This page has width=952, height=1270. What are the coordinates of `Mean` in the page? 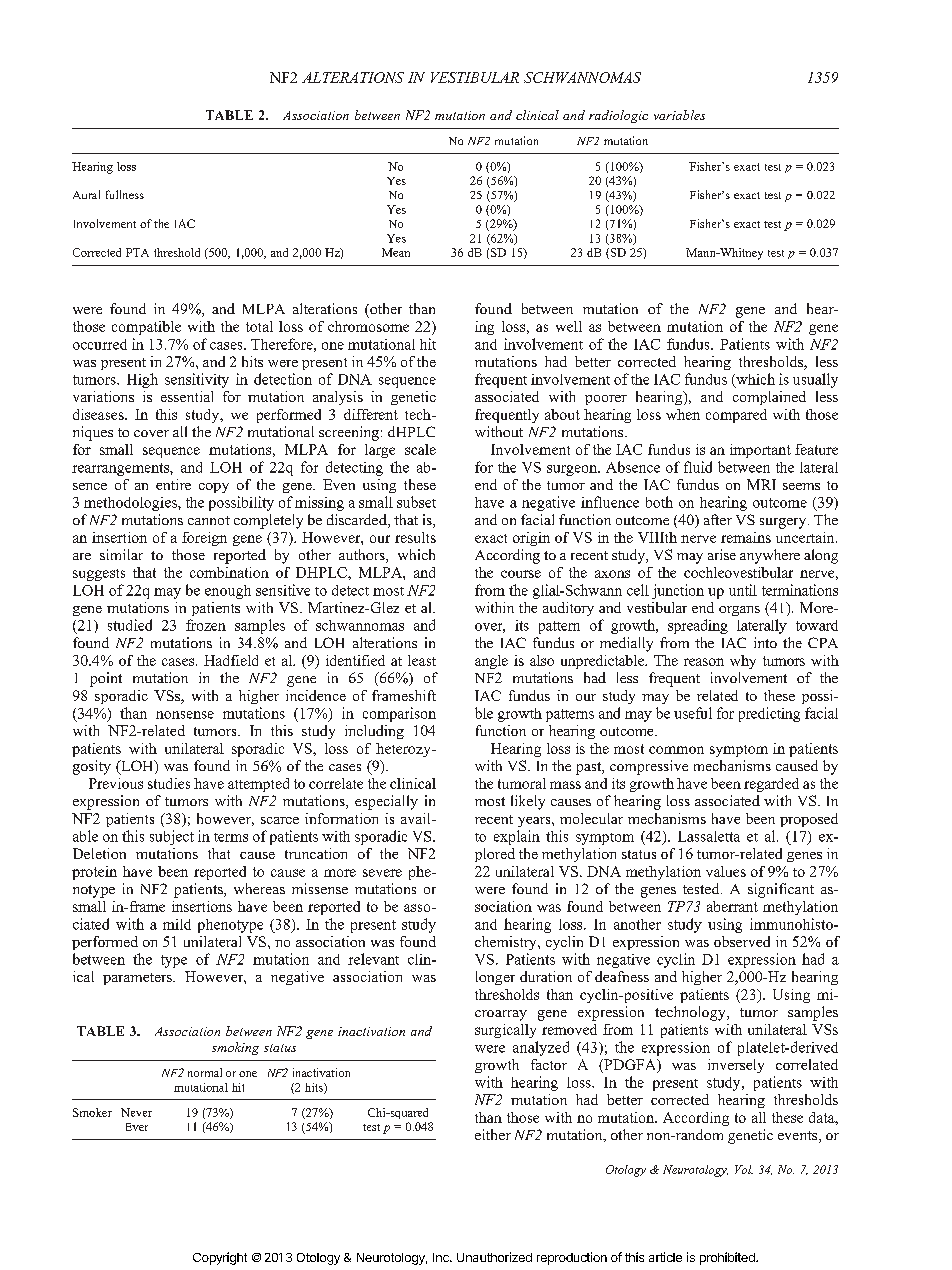 It's located at (396, 252).
